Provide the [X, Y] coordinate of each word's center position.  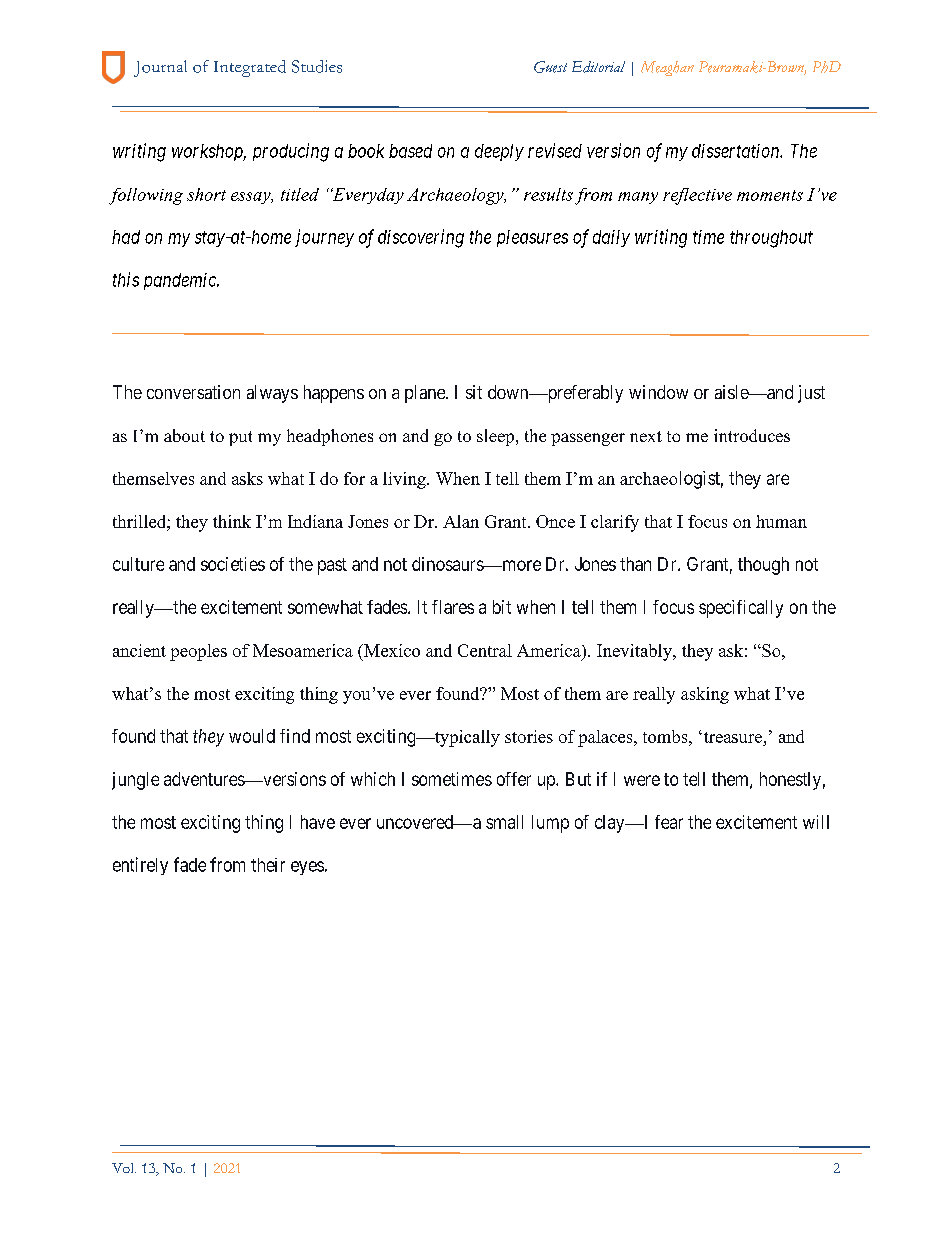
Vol [124, 1168]
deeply [499, 152]
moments [770, 195]
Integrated [250, 68]
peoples [198, 652]
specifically [741, 609]
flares [453, 607]
